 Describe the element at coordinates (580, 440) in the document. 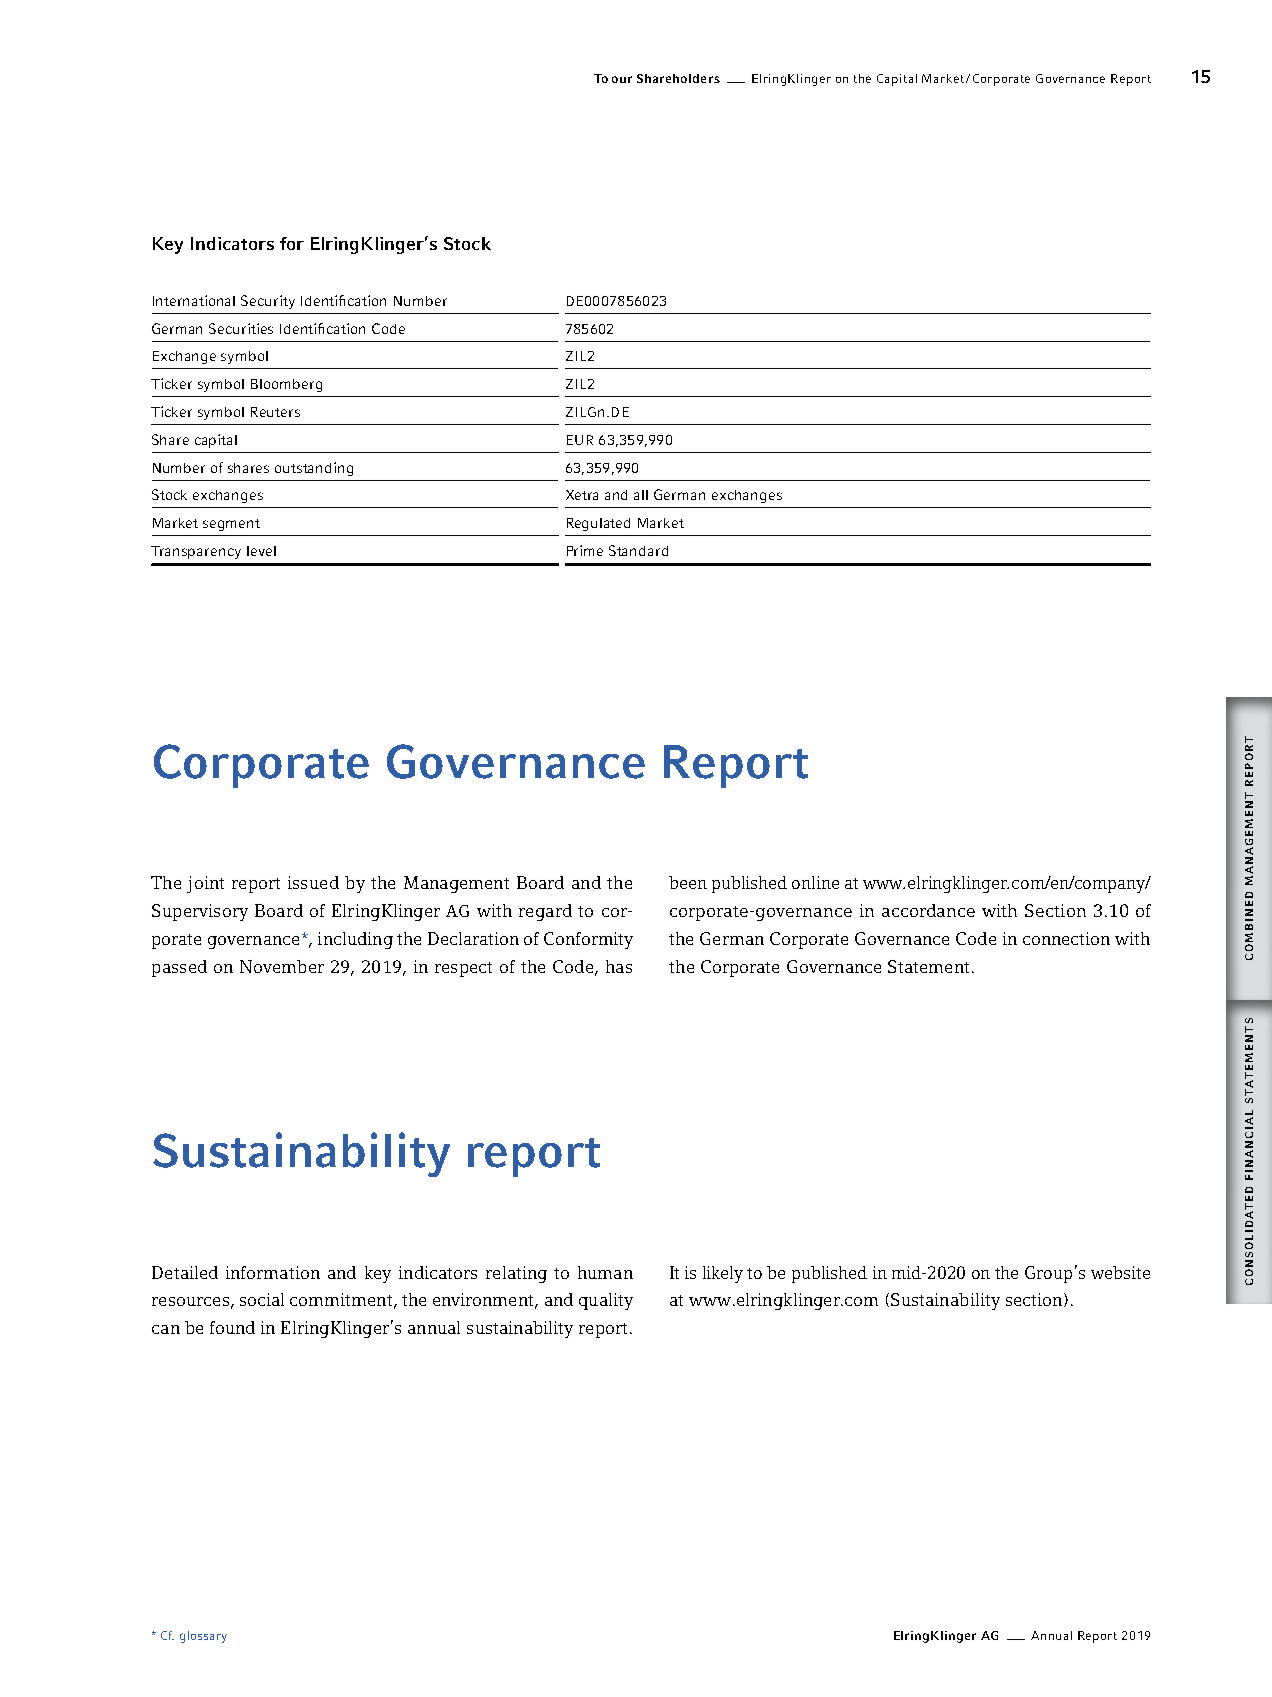

I see `EUR` at that location.
